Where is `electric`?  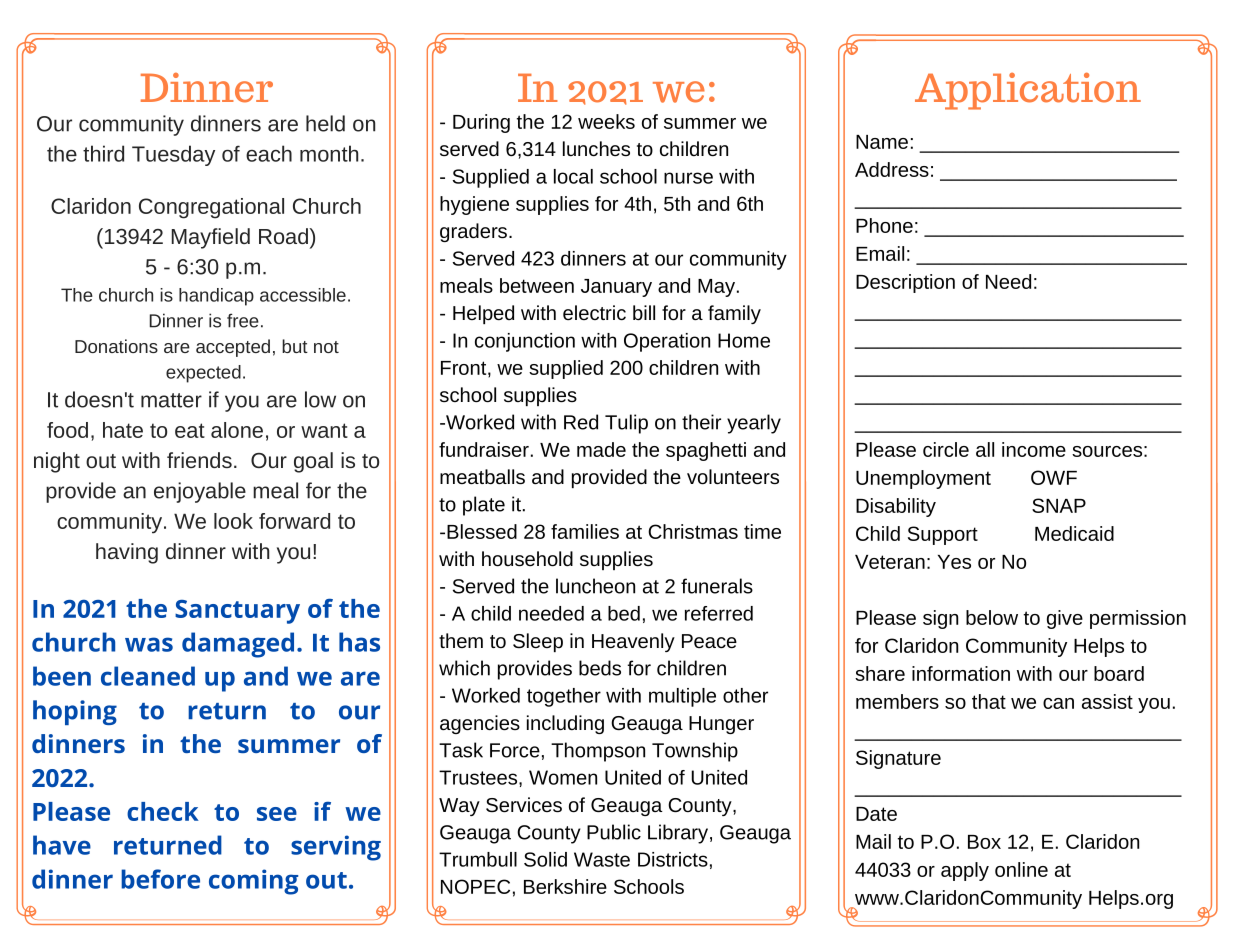 electric is located at coordinates (594, 312).
